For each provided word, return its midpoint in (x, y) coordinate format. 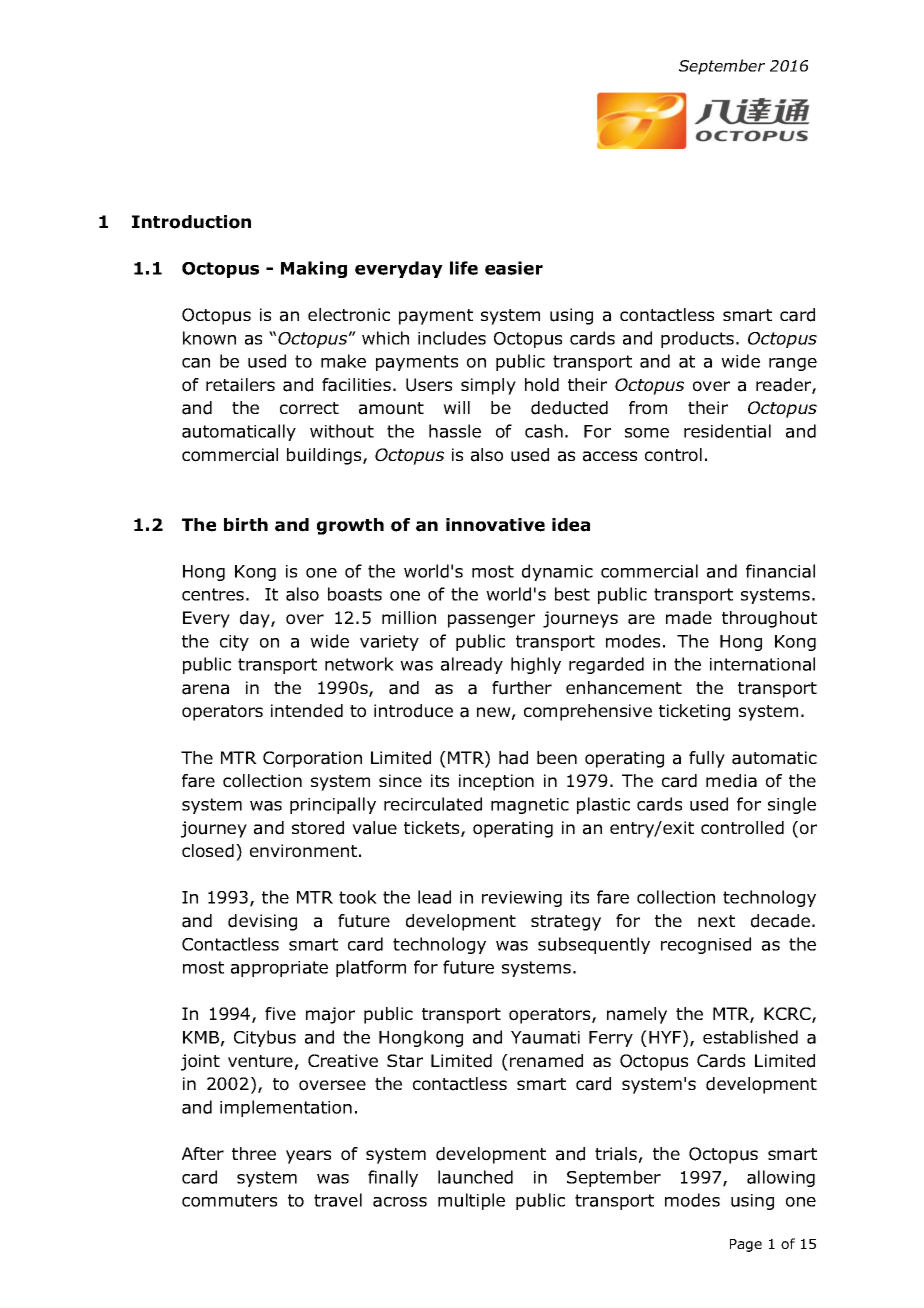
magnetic (530, 806)
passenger (491, 621)
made (689, 618)
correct (309, 408)
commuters (229, 1200)
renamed (546, 1061)
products (697, 339)
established (750, 1037)
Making (314, 269)
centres (213, 594)
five (280, 1013)
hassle (455, 431)
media (731, 781)
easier (514, 268)
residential (727, 431)
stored (318, 828)
